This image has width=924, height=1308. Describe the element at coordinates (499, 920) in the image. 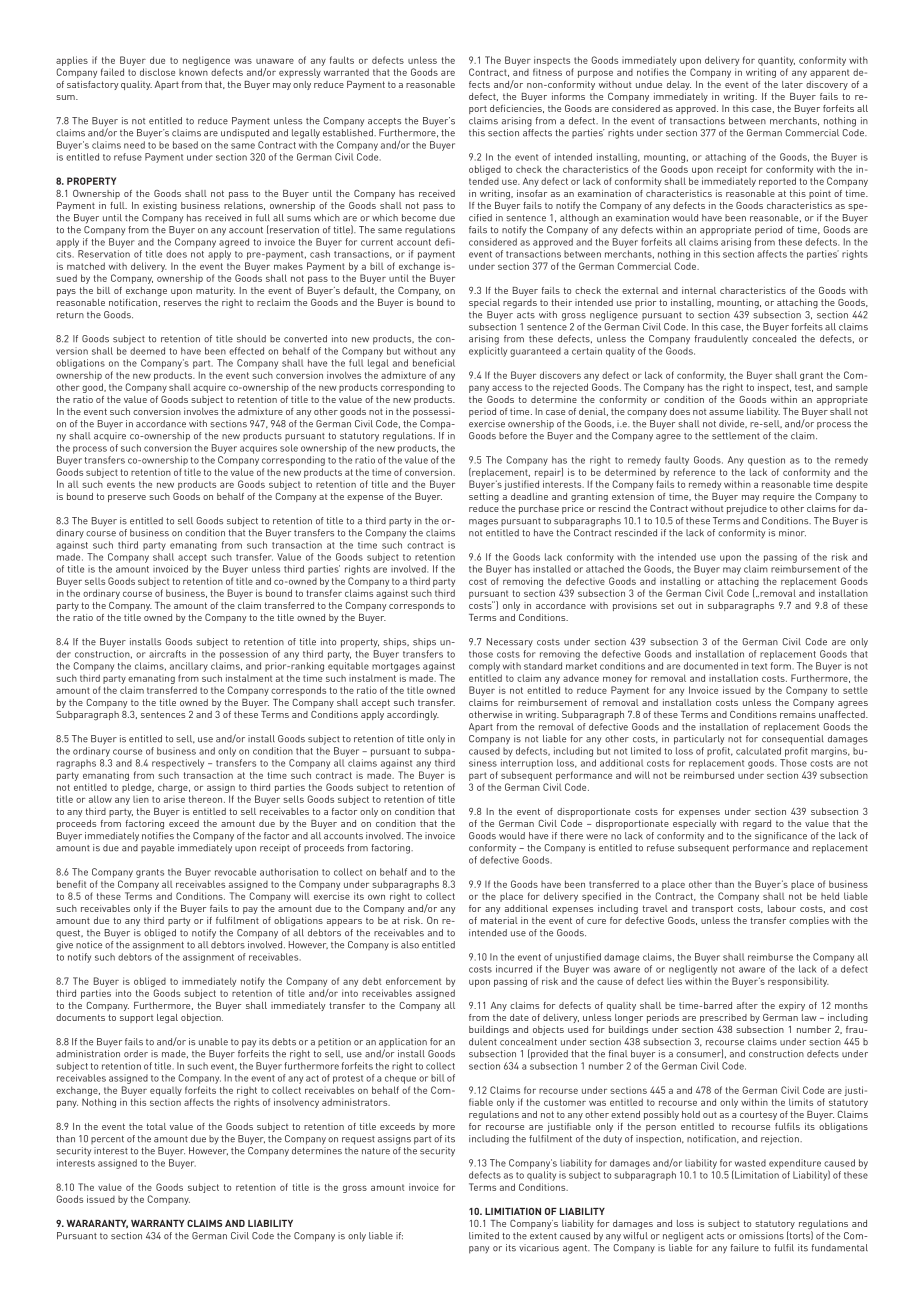

I see `material` at that location.
